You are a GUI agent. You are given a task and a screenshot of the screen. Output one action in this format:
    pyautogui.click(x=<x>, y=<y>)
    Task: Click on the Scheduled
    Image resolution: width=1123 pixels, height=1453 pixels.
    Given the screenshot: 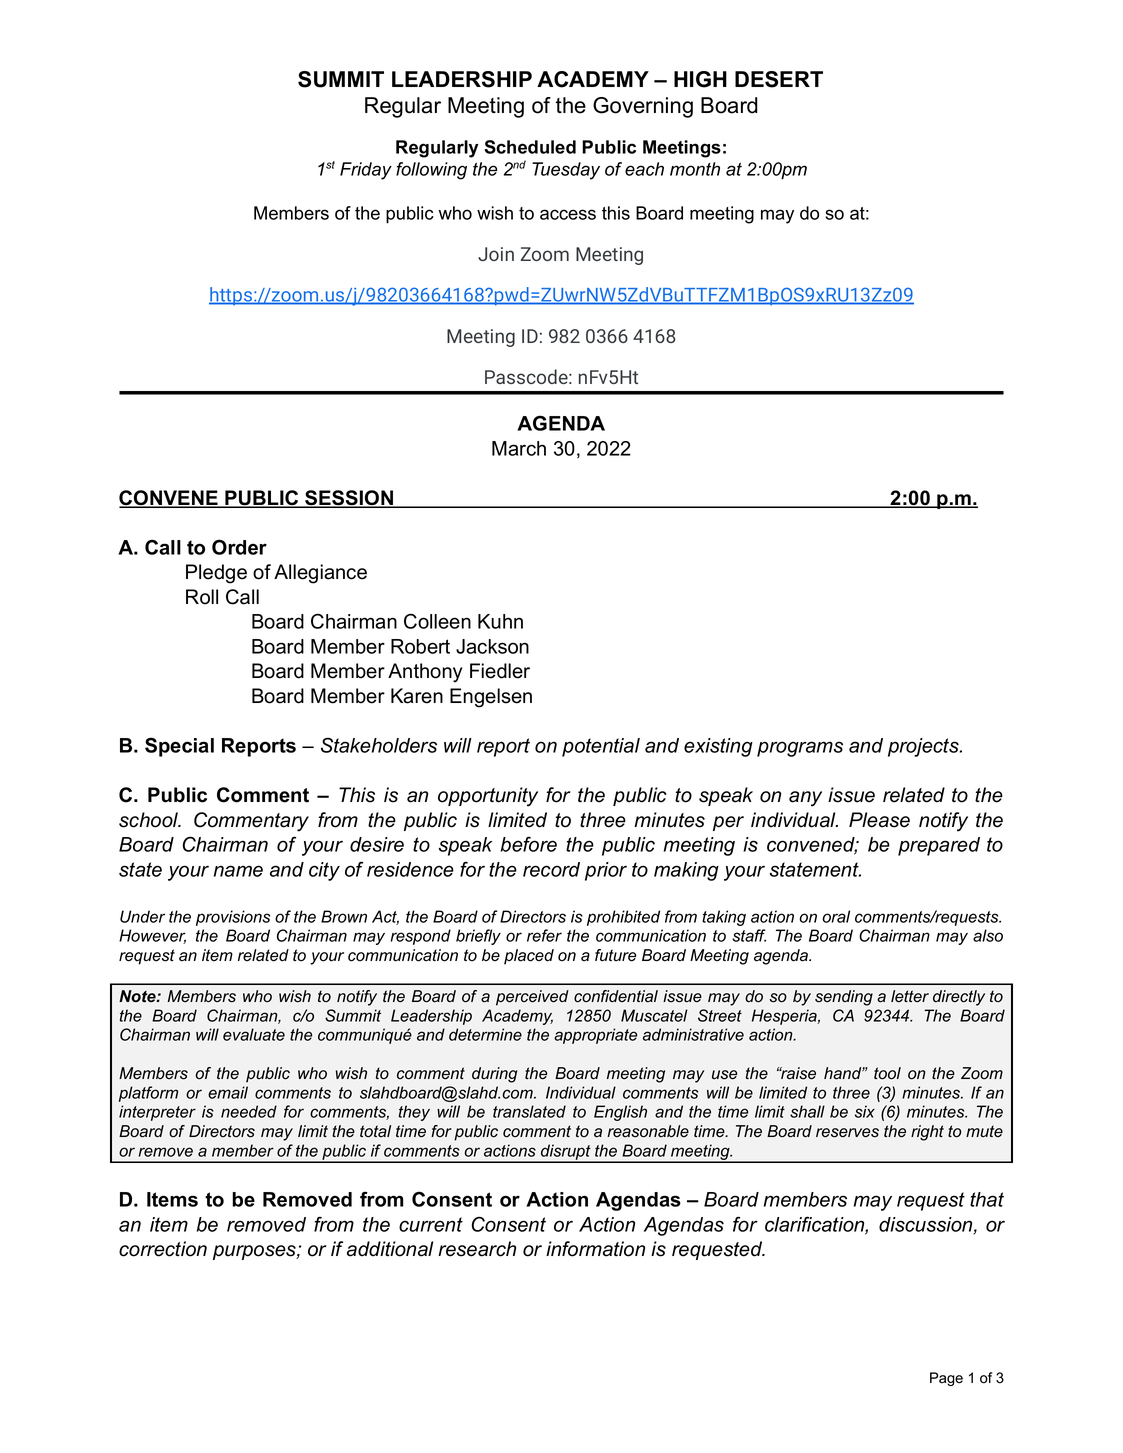 What is the action you would take?
    pyautogui.click(x=530, y=147)
